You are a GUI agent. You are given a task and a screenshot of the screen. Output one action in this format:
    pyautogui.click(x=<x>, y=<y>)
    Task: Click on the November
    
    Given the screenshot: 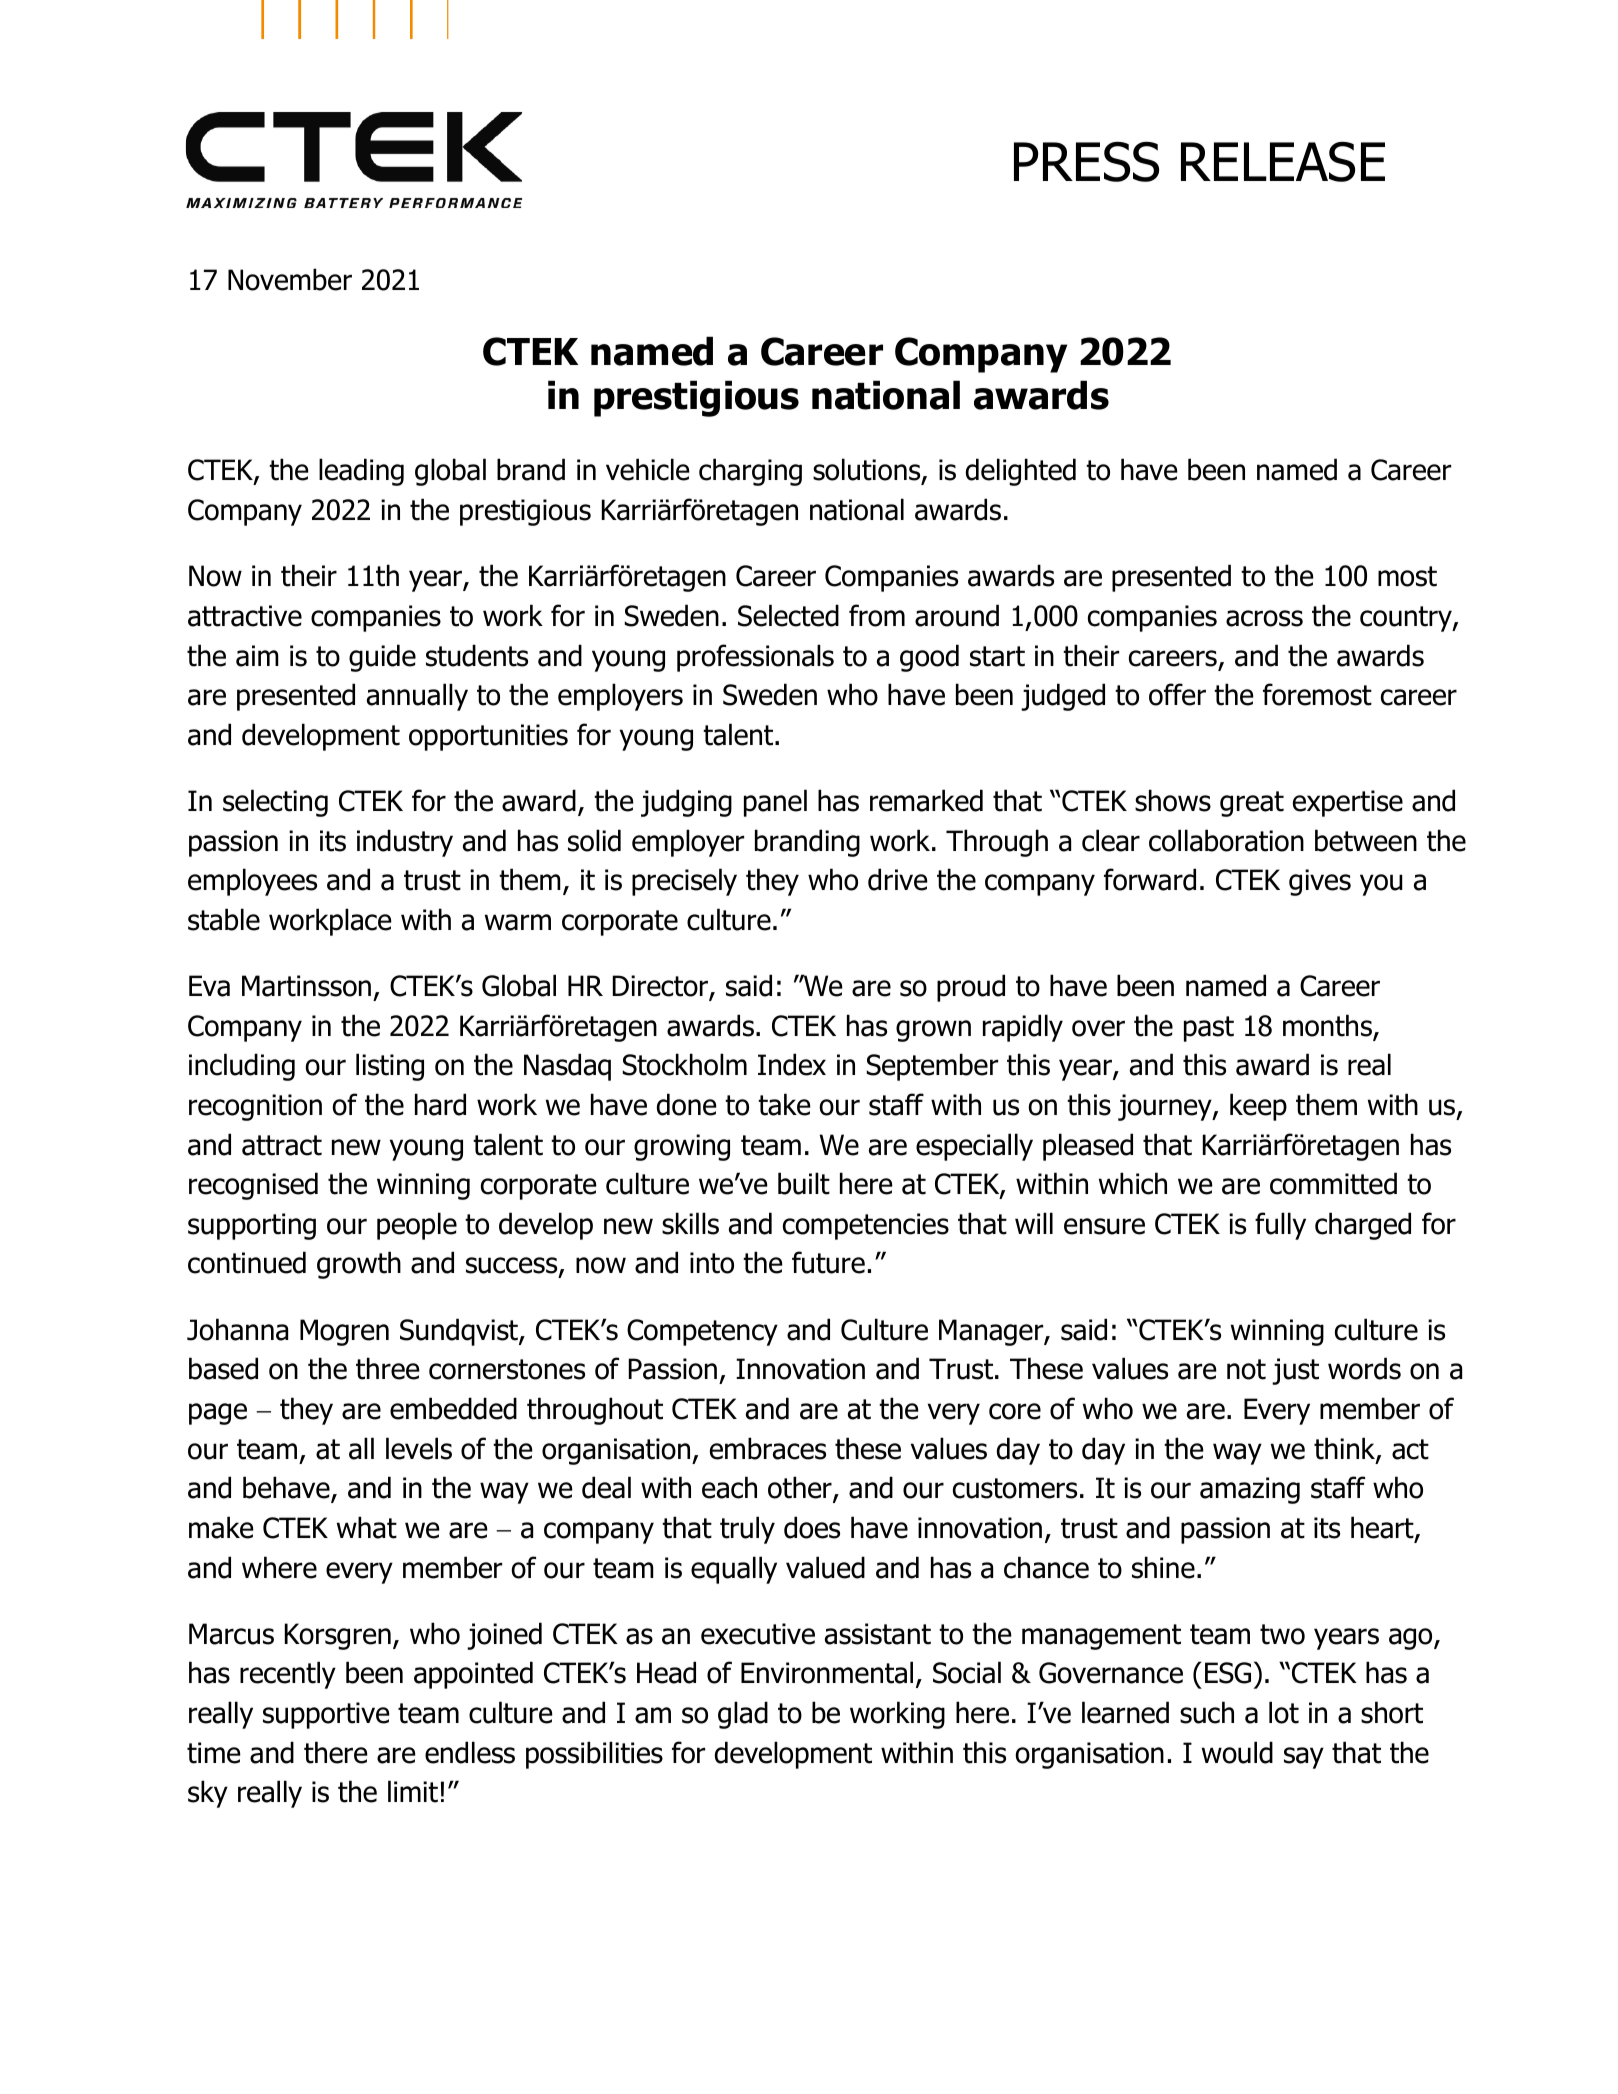 What is the action you would take?
    pyautogui.click(x=290, y=279)
